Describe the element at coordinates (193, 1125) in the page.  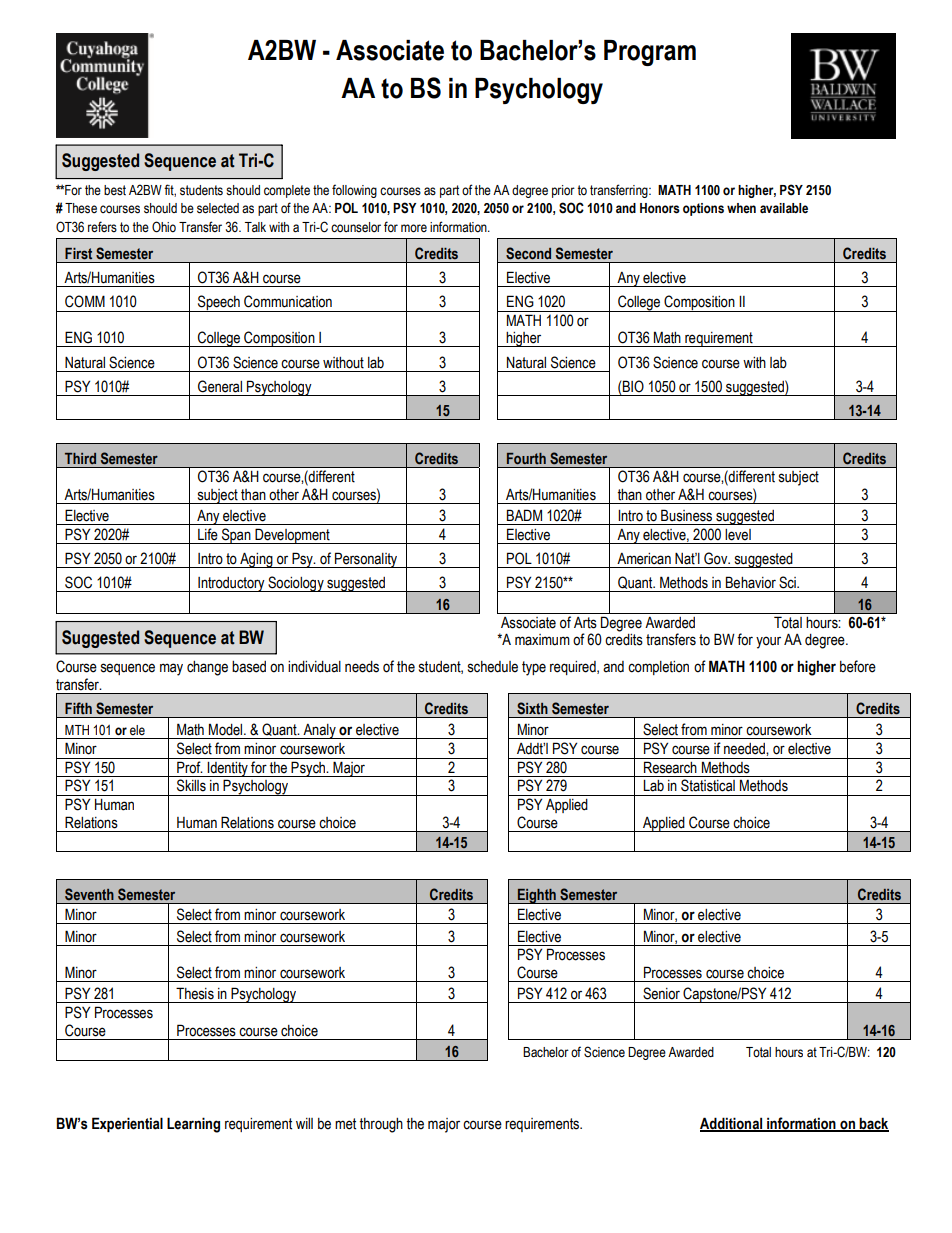
I see `Learning` at that location.
